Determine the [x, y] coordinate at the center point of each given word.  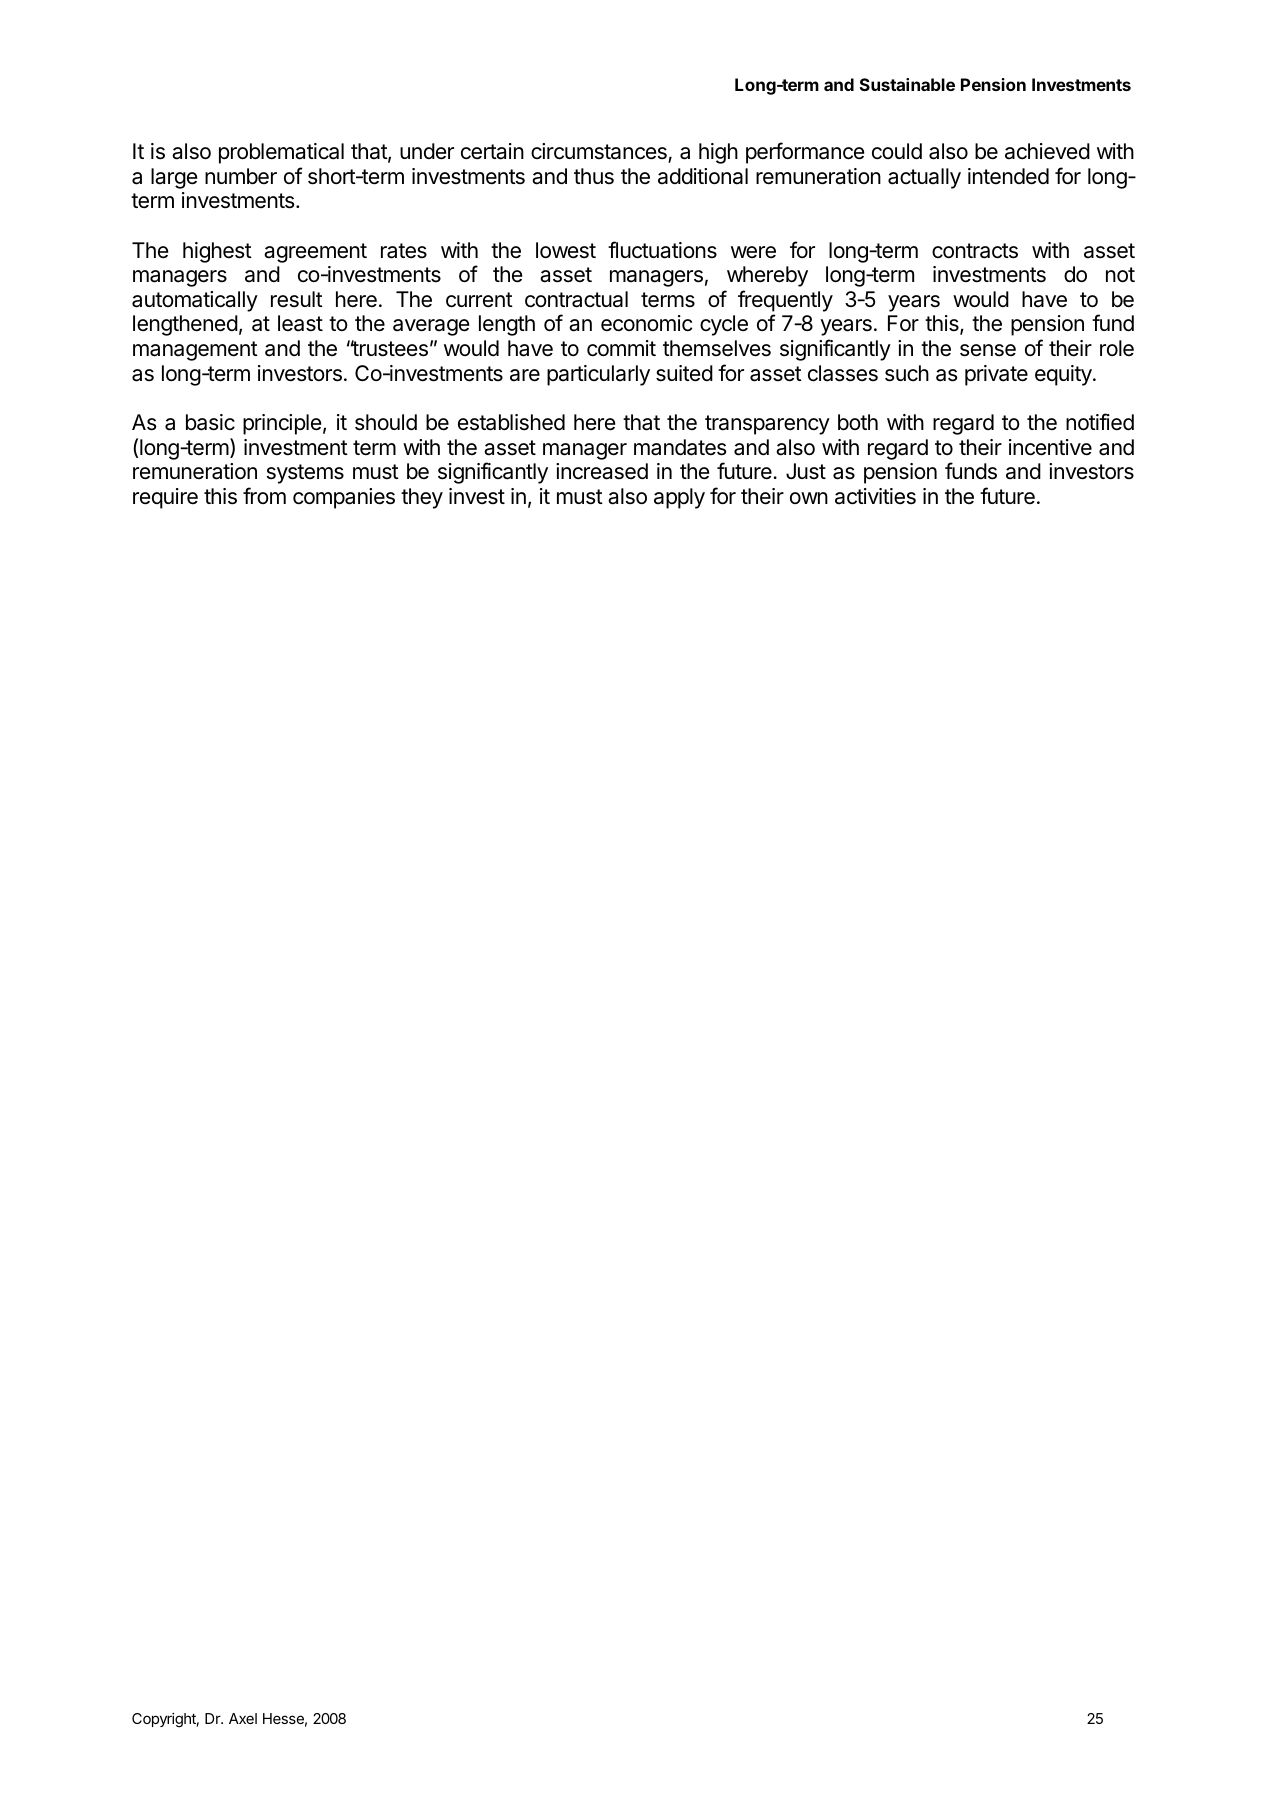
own [809, 498]
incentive [1050, 447]
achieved [1047, 151]
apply [679, 498]
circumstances [600, 152]
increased [602, 471]
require [165, 498]
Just [806, 471]
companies [344, 498]
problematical [281, 153]
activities [875, 496]
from [264, 495]
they [422, 498]
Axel [243, 1718]
